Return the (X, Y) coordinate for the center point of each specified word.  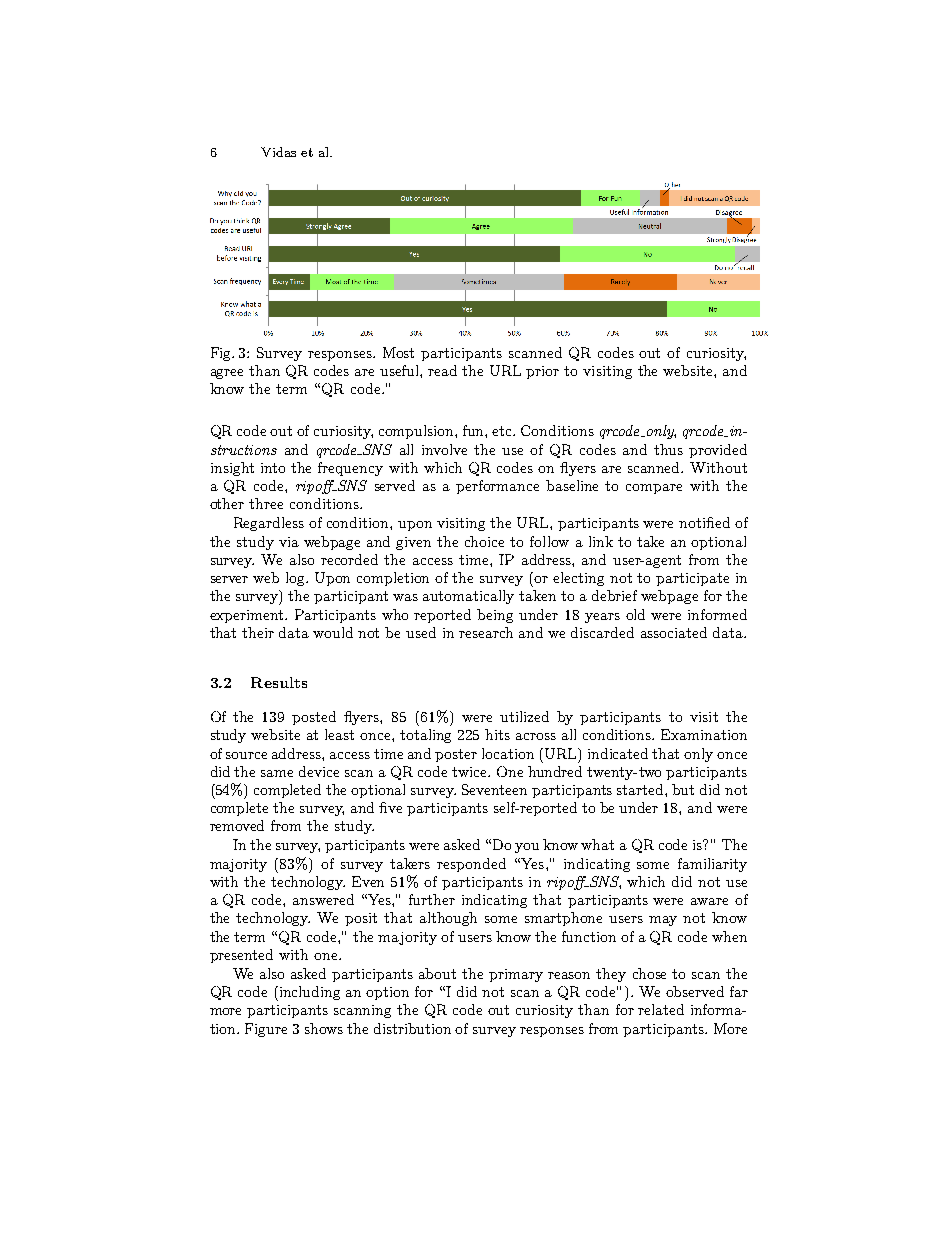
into (273, 468)
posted (314, 718)
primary (516, 975)
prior (542, 372)
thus (668, 449)
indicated (618, 753)
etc (503, 431)
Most (398, 352)
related (661, 1009)
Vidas (278, 152)
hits (497, 734)
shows (324, 1028)
